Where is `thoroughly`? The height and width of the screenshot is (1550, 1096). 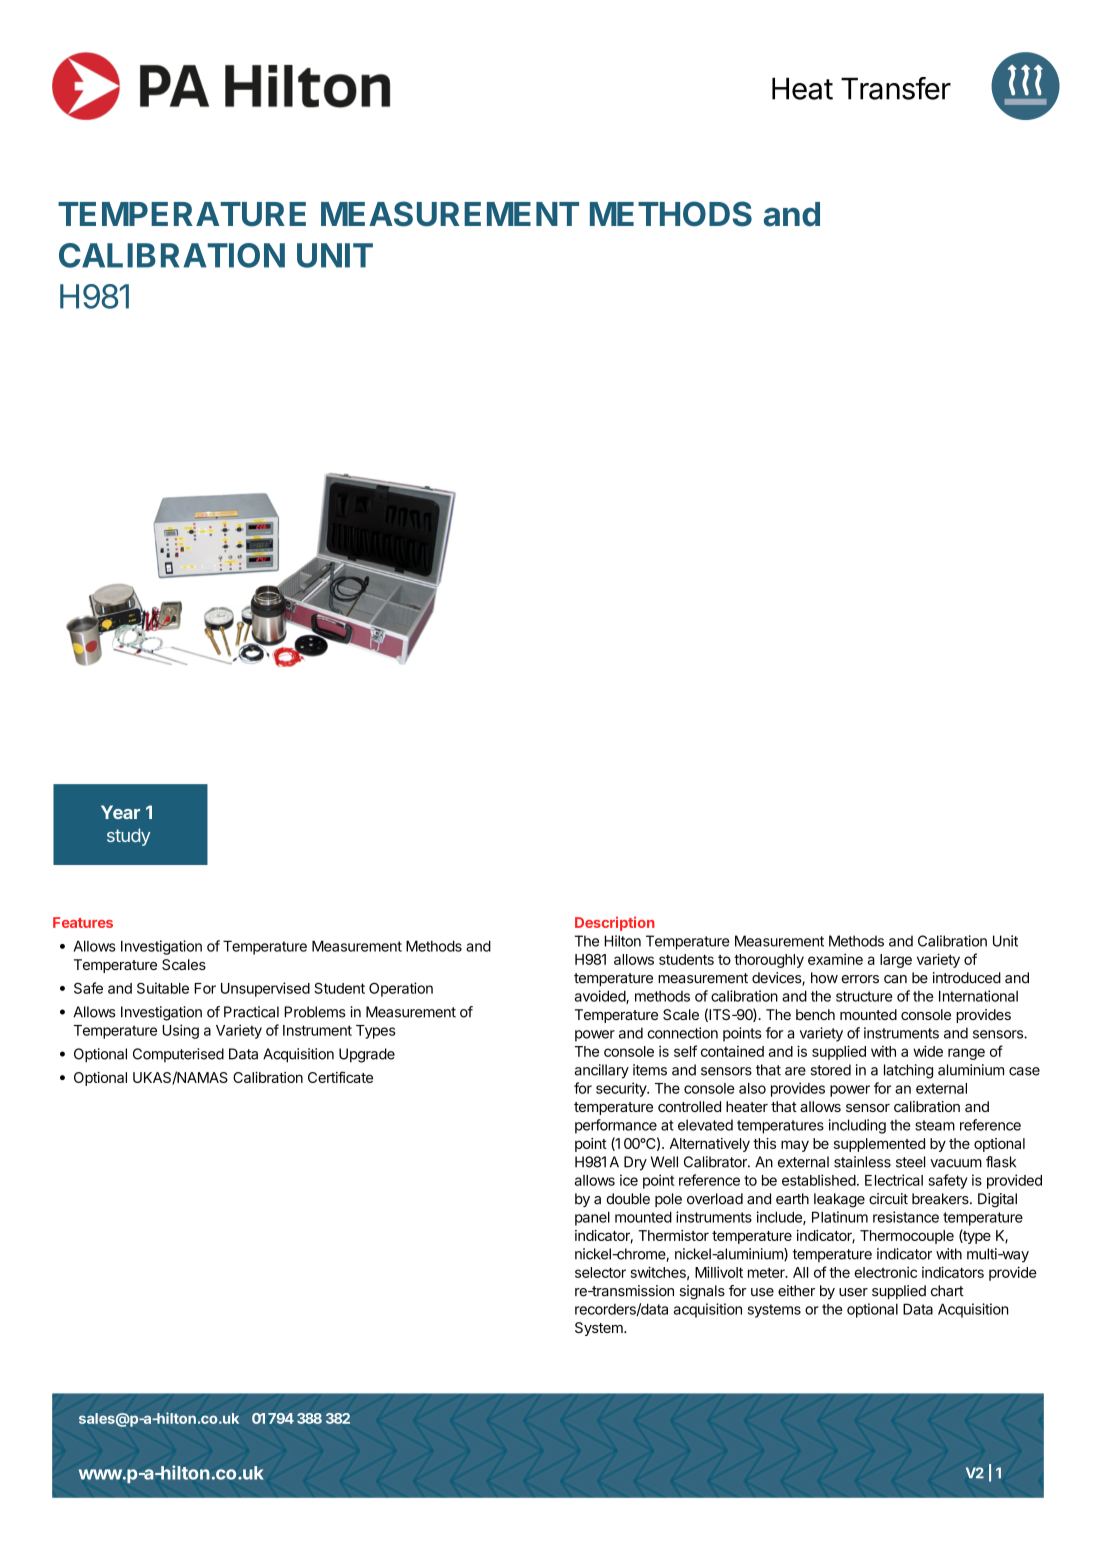
thoroughly is located at coordinates (769, 961).
